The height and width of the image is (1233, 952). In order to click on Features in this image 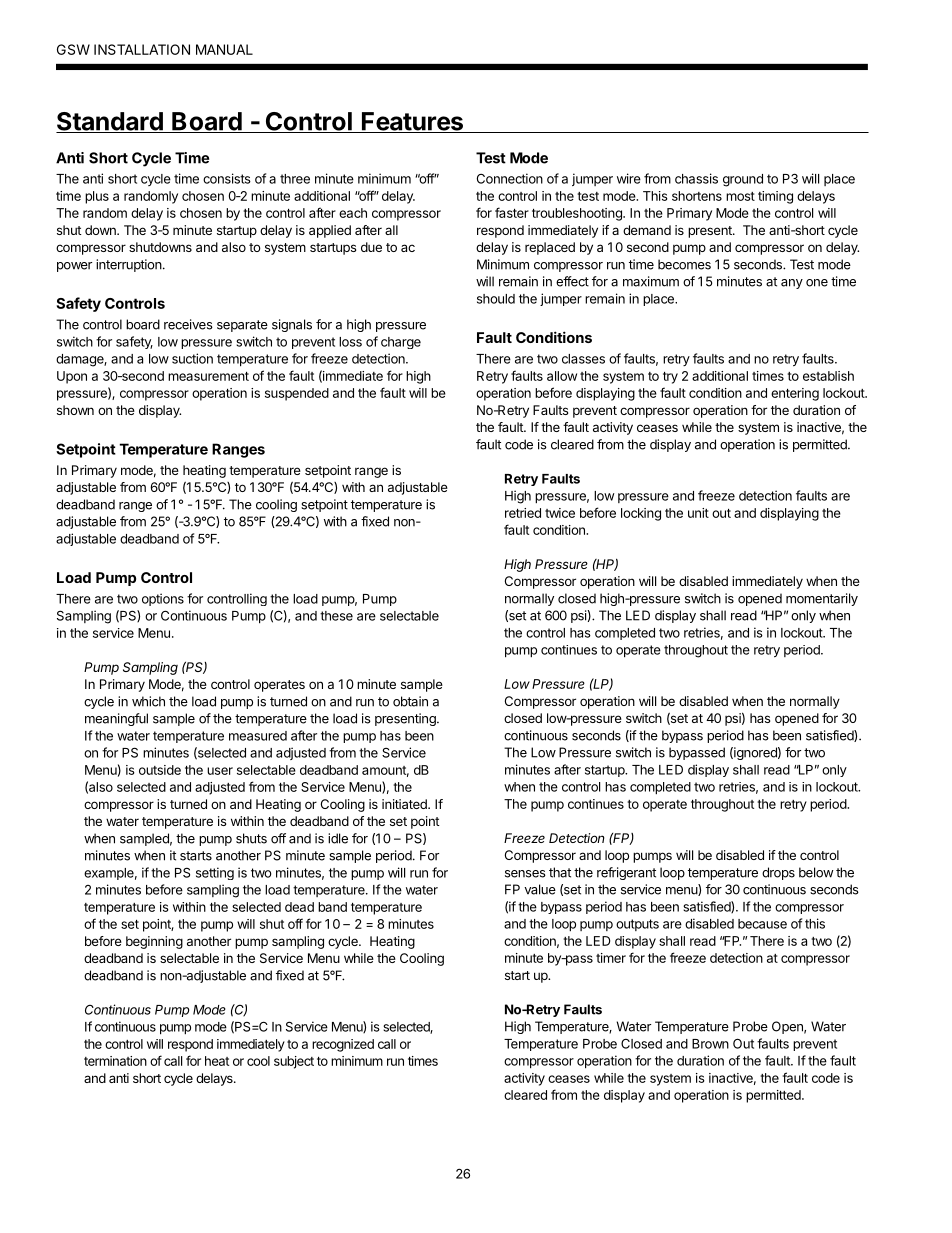, I will do `click(413, 122)`.
